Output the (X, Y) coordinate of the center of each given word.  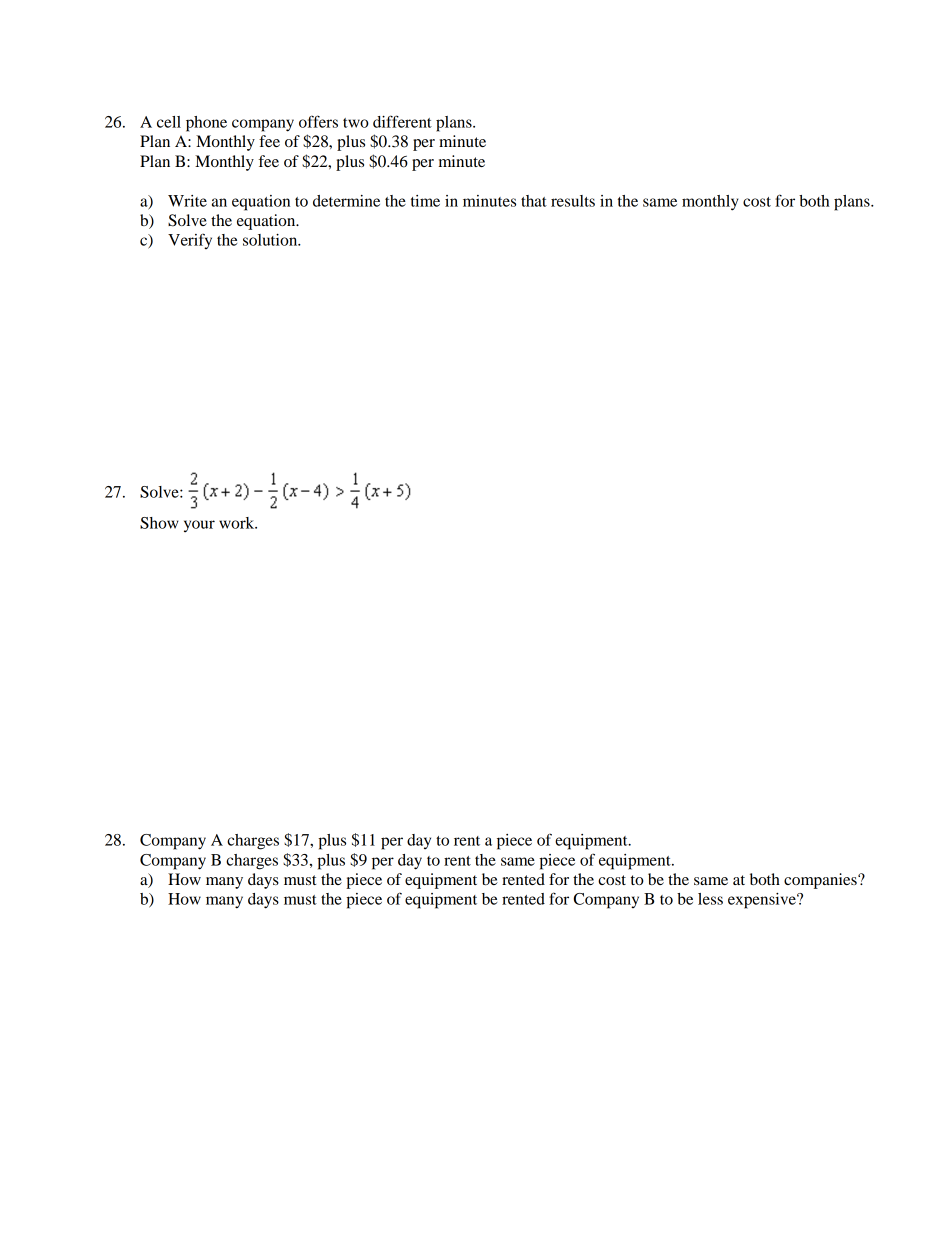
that (534, 201)
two (356, 123)
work (238, 523)
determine (346, 201)
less (710, 899)
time (425, 201)
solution (271, 240)
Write (187, 201)
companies (821, 881)
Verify (190, 241)
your (199, 526)
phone (206, 124)
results (573, 201)
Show (159, 523)
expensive (763, 901)
